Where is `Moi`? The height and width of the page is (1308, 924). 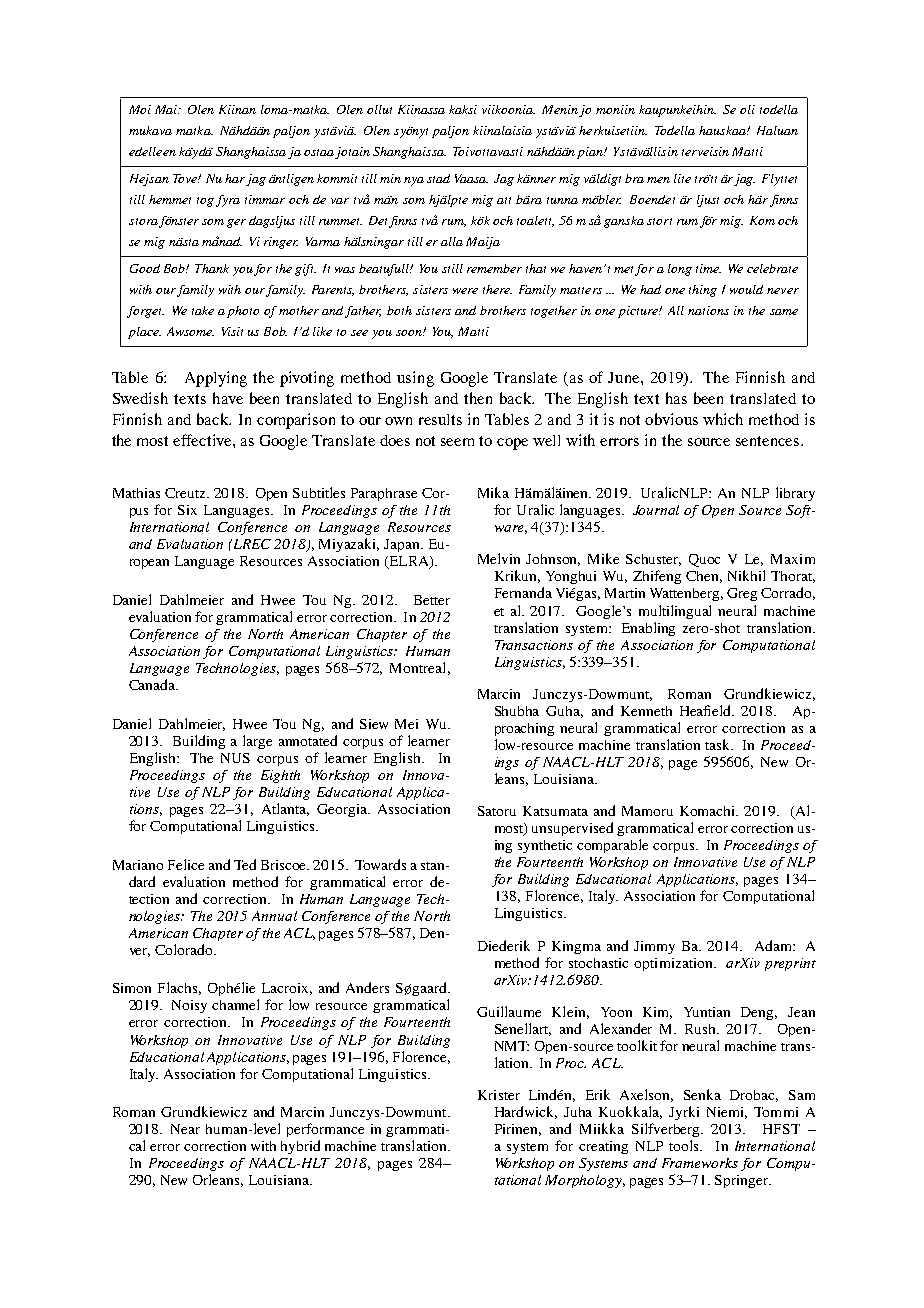
Moi is located at coordinates (140, 109).
